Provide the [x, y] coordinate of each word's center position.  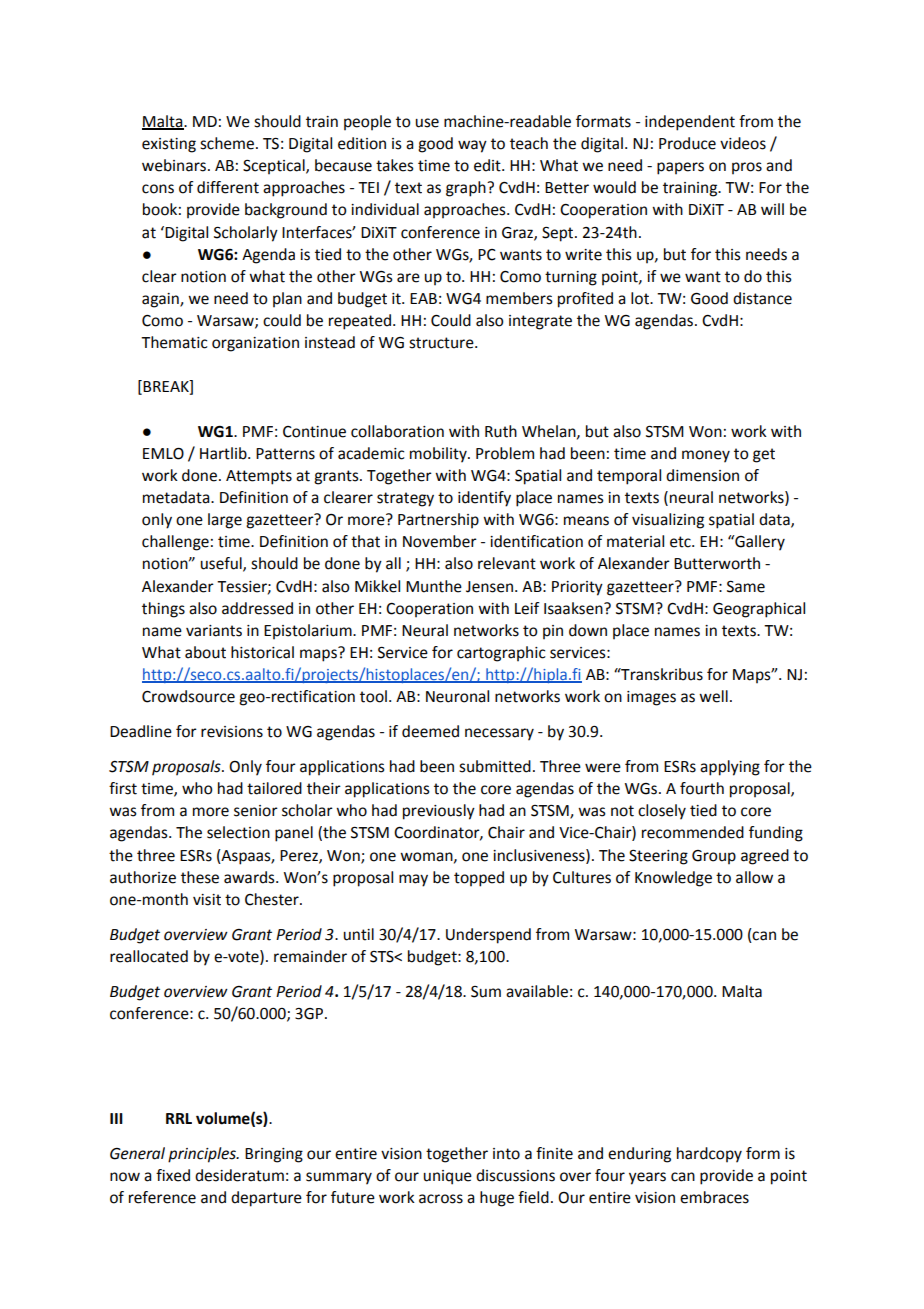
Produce [687, 143]
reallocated [149, 956]
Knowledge [673, 879]
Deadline [141, 731]
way [472, 146]
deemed [430, 731]
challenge [175, 543]
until [359, 934]
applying [730, 768]
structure [442, 343]
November [440, 541]
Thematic [174, 342]
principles [203, 1155]
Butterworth [717, 563]
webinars [174, 165]
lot [641, 298]
